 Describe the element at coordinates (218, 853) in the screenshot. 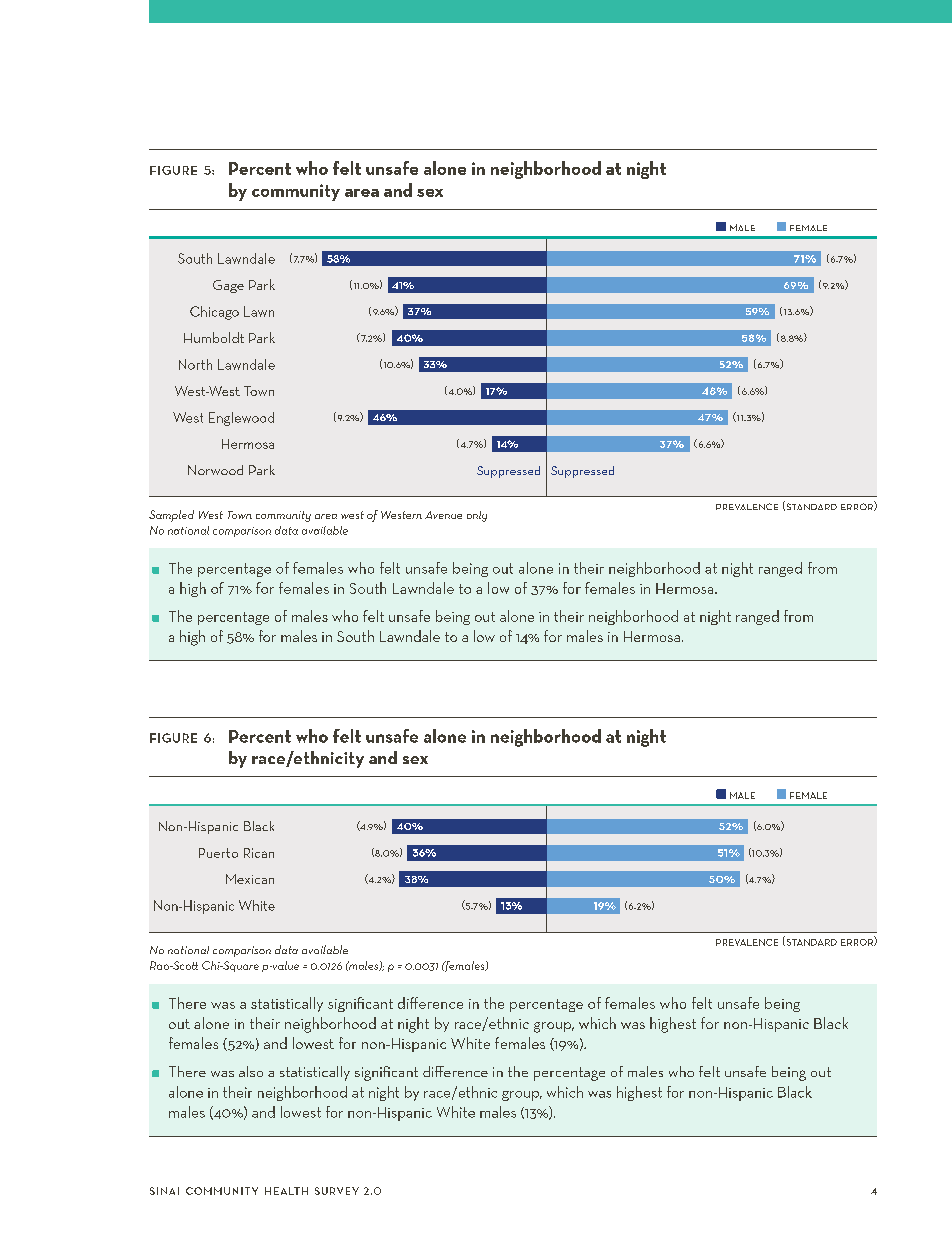

I see `Puerto` at that location.
